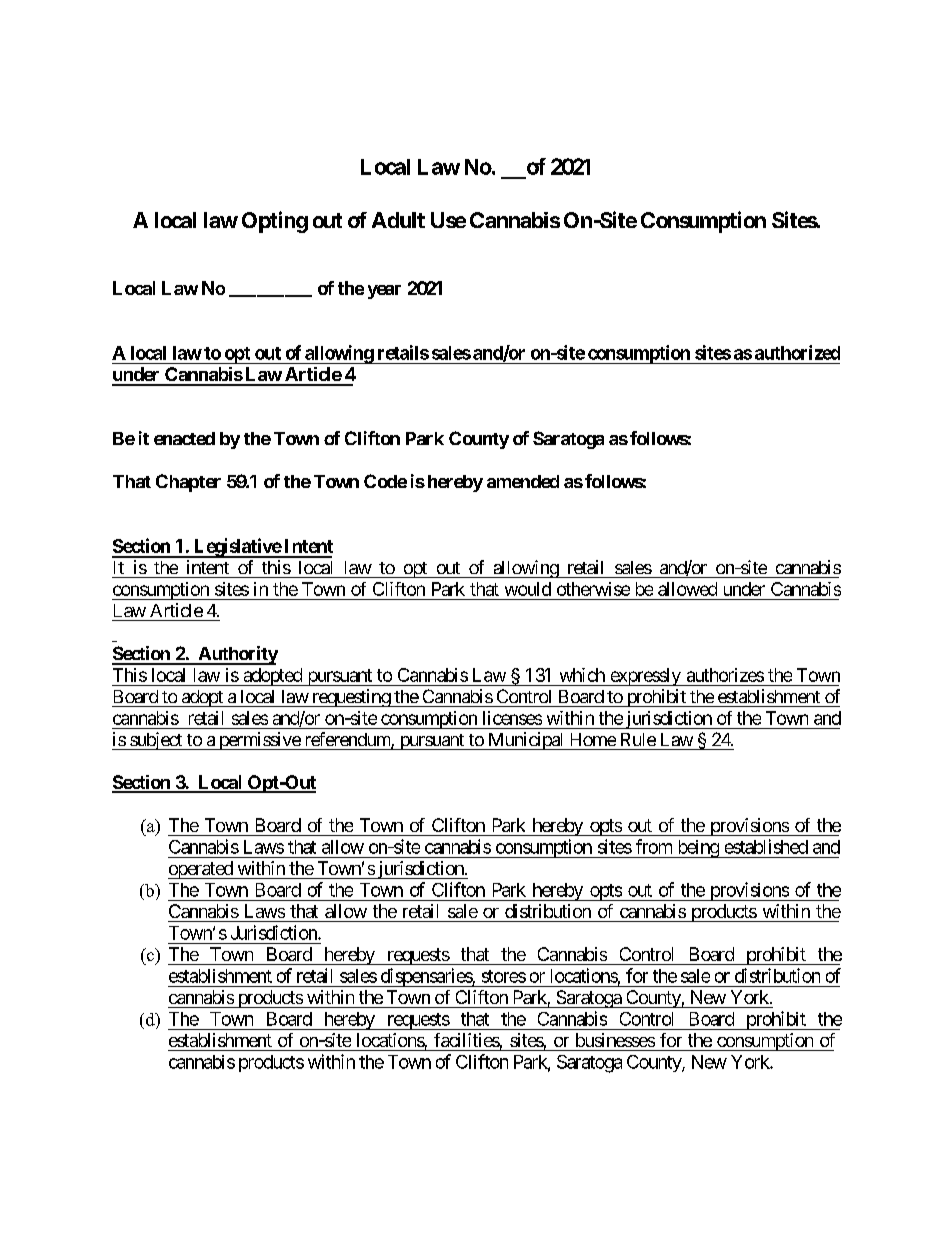  I want to click on from, so click(654, 846).
